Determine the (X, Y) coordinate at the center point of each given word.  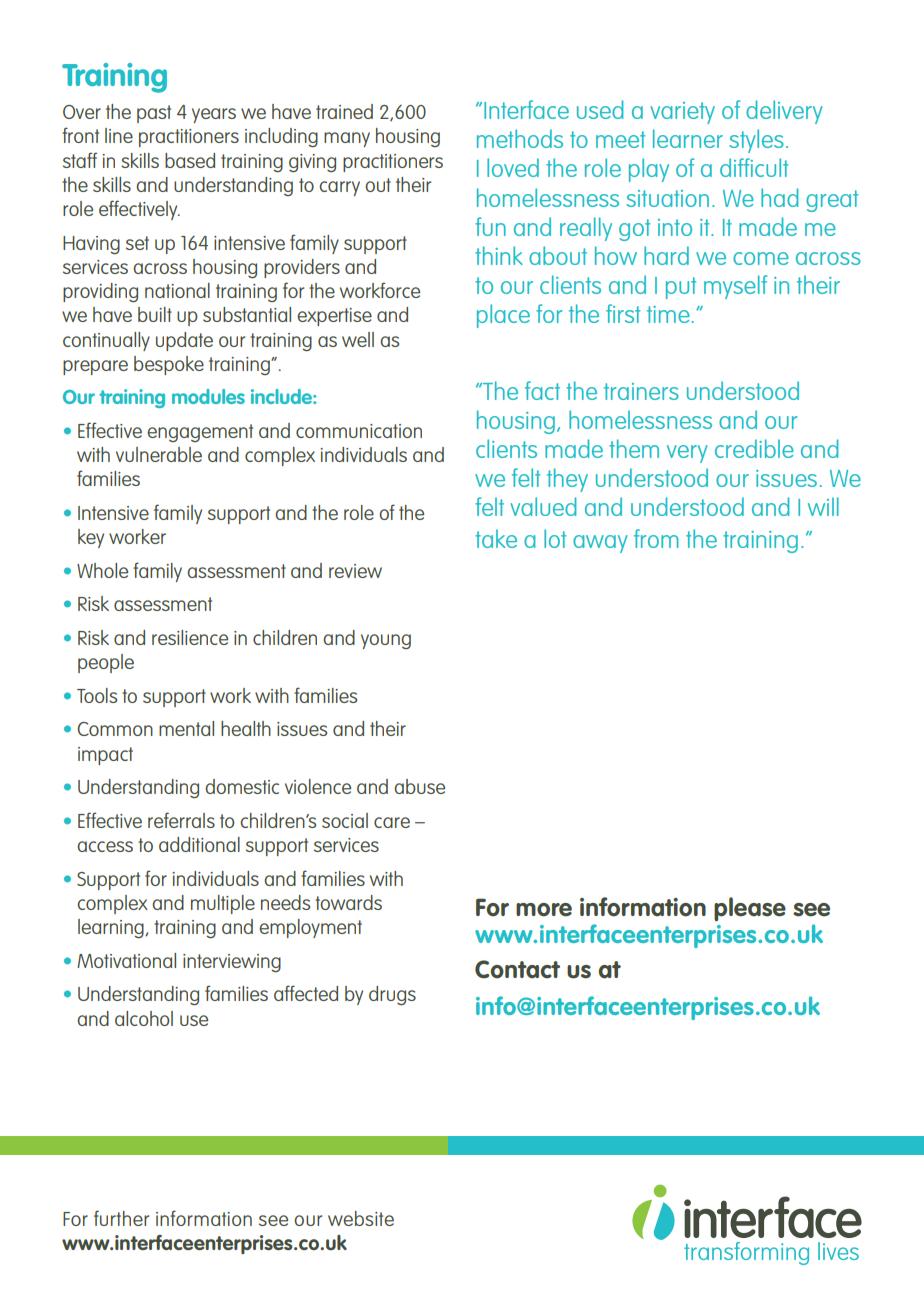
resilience (190, 637)
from (656, 538)
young (386, 641)
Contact (517, 969)
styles (756, 141)
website (361, 1218)
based (190, 160)
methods (520, 138)
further (121, 1218)
